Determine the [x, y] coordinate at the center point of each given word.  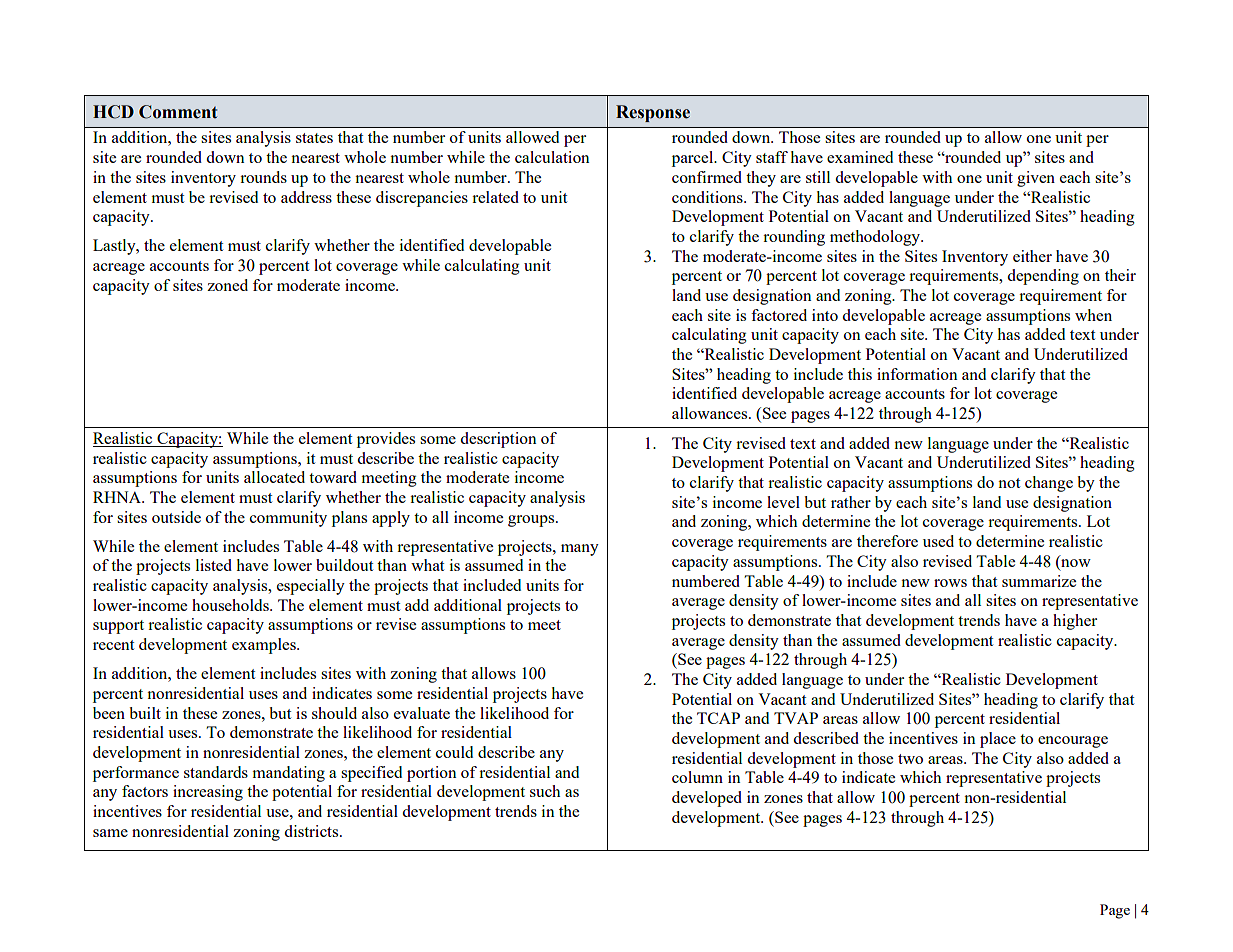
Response [653, 113]
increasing [208, 793]
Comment [178, 112]
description [498, 440]
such [545, 791]
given [1036, 179]
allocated [274, 477]
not [1009, 483]
